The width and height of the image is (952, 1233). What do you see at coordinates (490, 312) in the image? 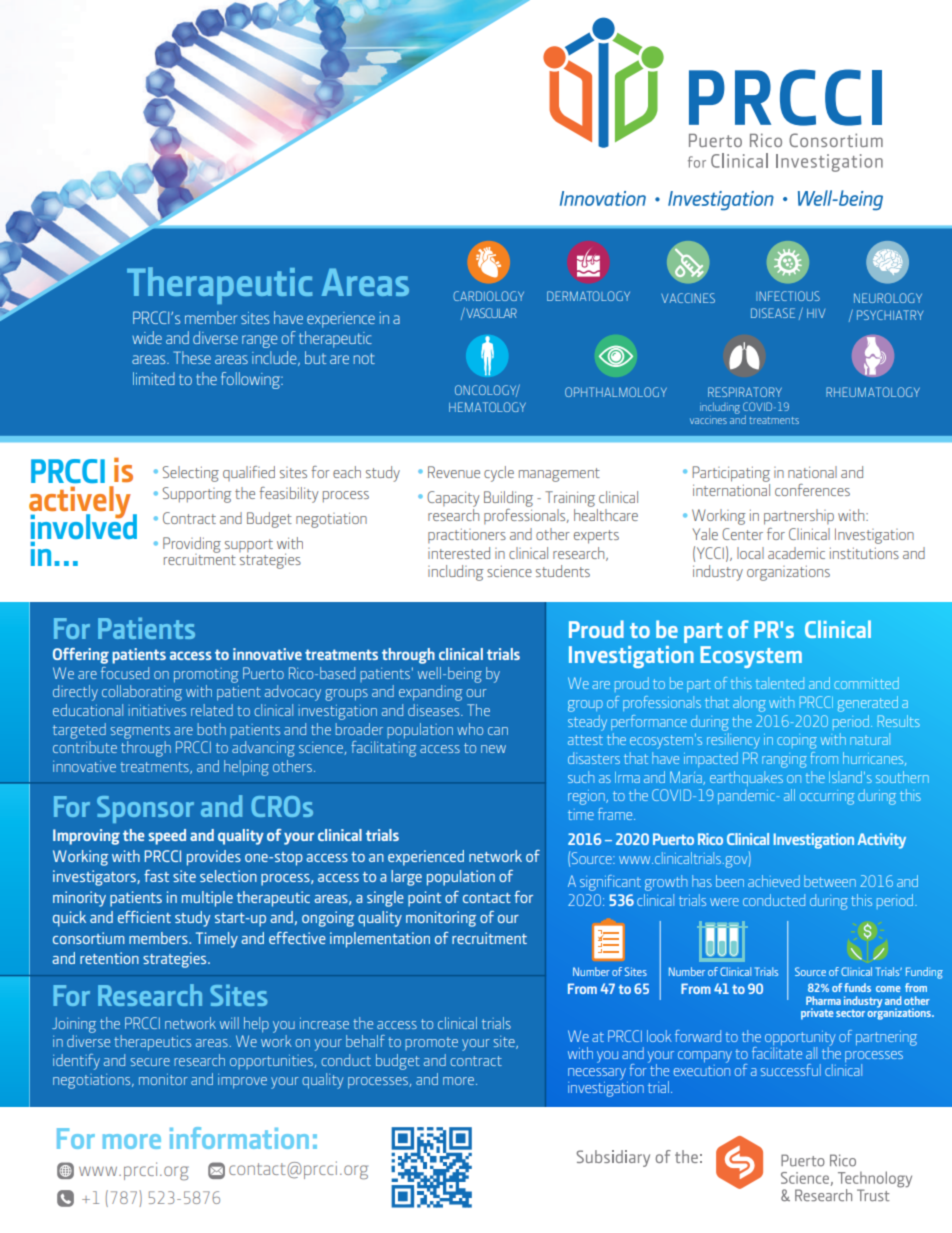
I see `VASCULAR` at bounding box center [490, 312].
